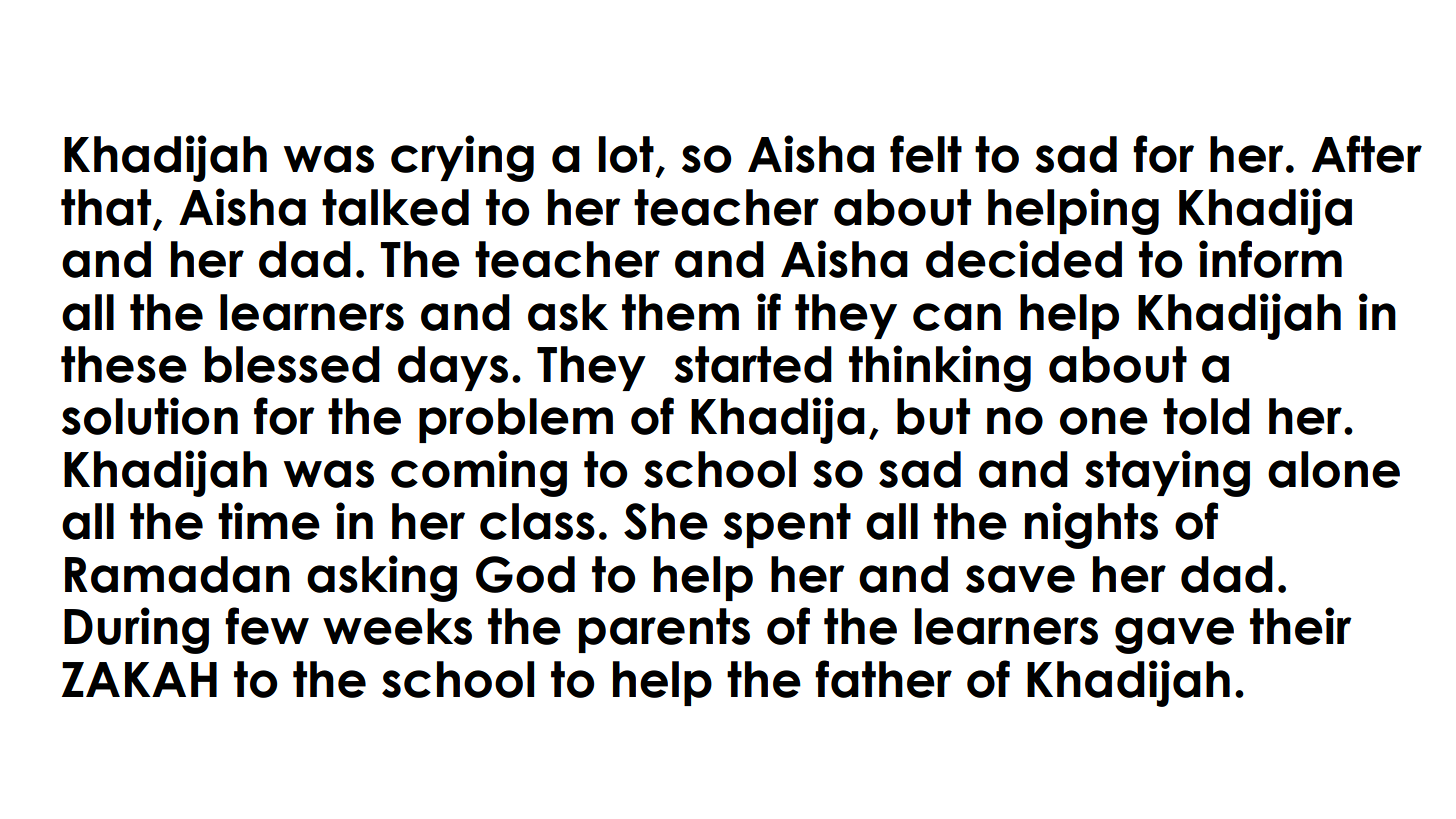 The image size is (1456, 819). Describe the element at coordinates (267, 626) in the document. I see `few` at that location.
